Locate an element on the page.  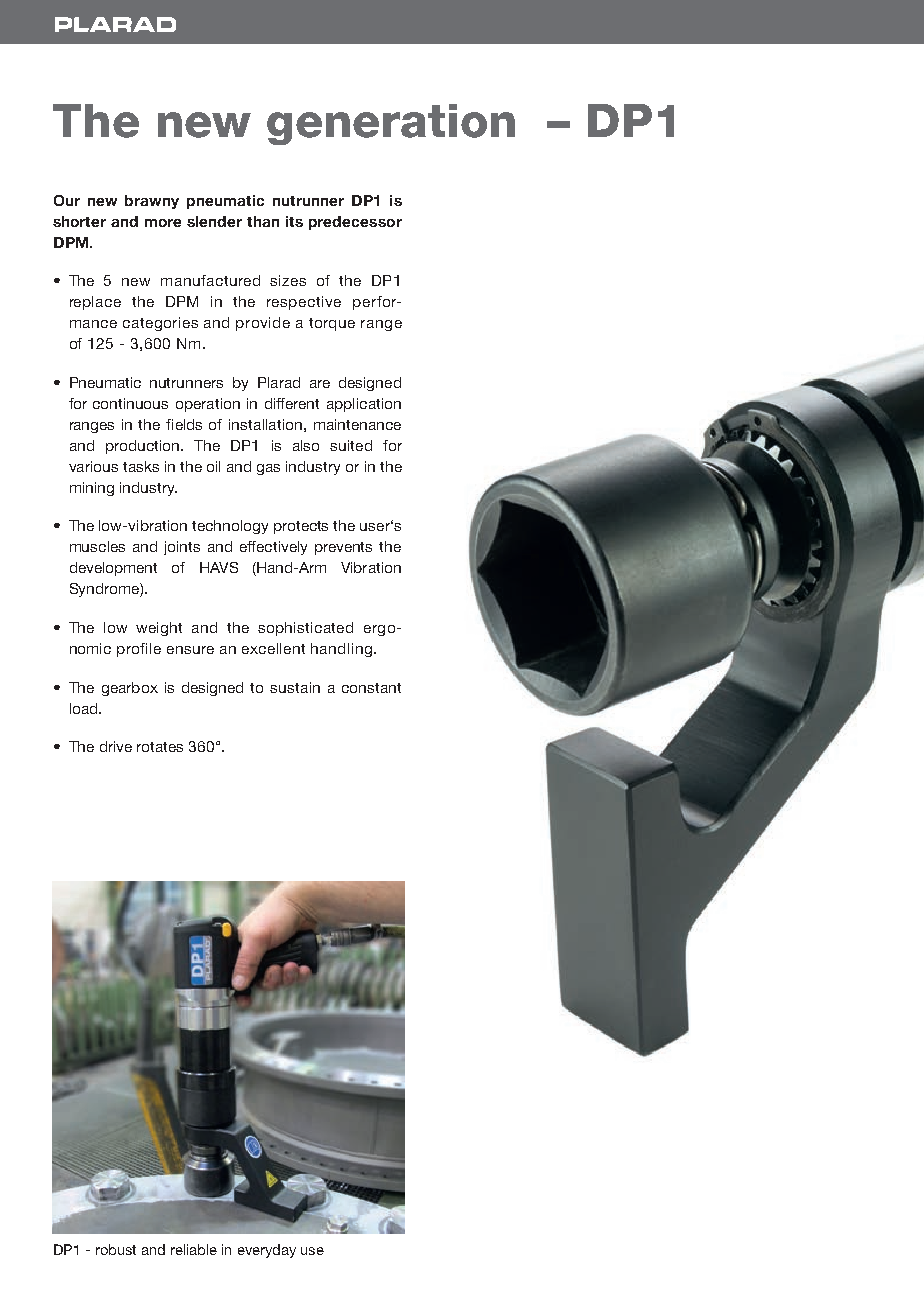
robust is located at coordinates (116, 1249).
